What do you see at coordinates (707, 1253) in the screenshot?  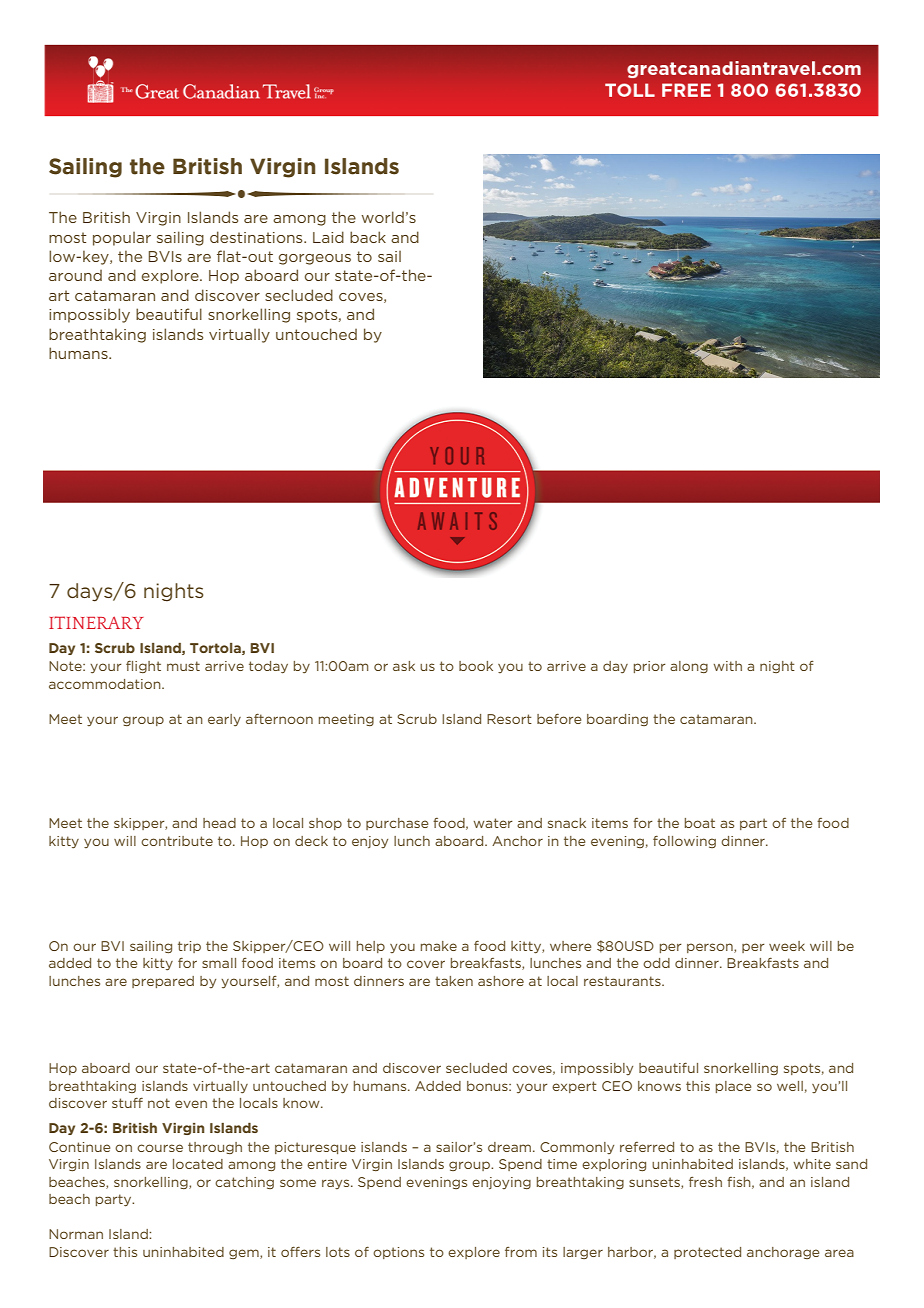 I see `protected` at bounding box center [707, 1253].
